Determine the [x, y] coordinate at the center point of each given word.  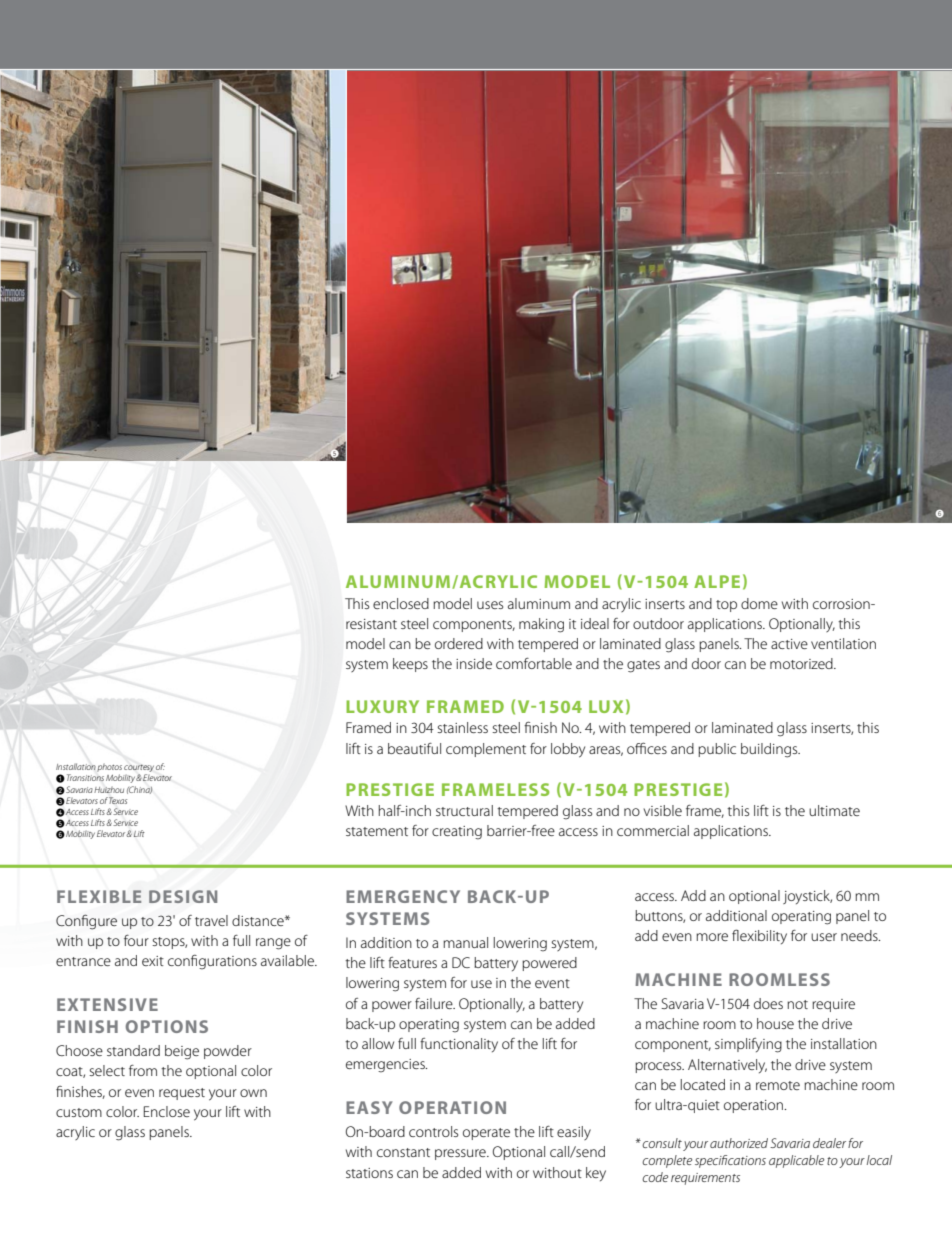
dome [759, 603]
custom [79, 1112]
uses [490, 605]
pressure [461, 1154]
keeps [410, 665]
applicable [796, 1161]
